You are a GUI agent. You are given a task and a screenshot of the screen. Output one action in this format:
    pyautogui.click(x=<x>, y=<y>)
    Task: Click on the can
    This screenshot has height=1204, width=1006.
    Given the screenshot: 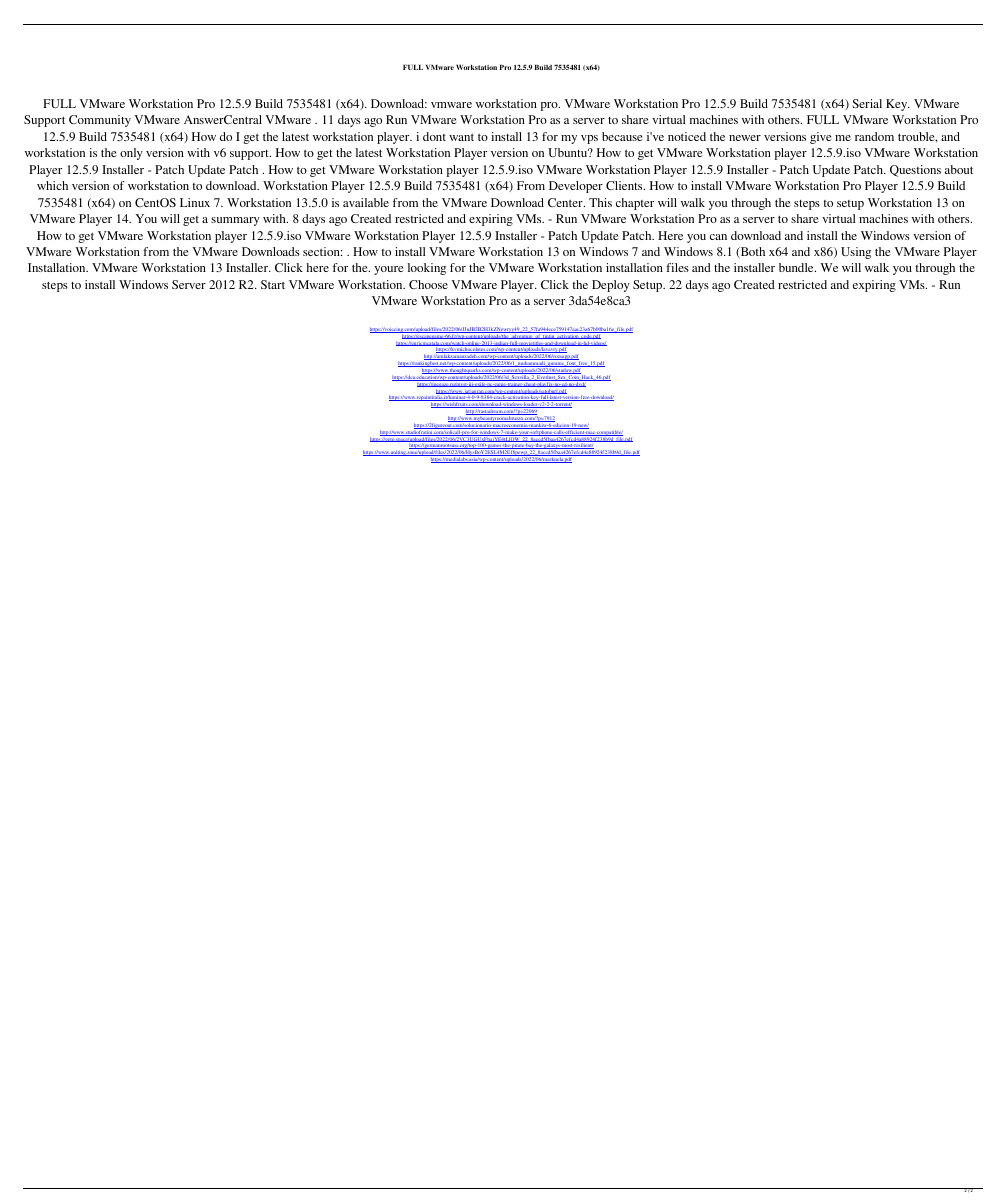 What is the action you would take?
    pyautogui.click(x=718, y=237)
